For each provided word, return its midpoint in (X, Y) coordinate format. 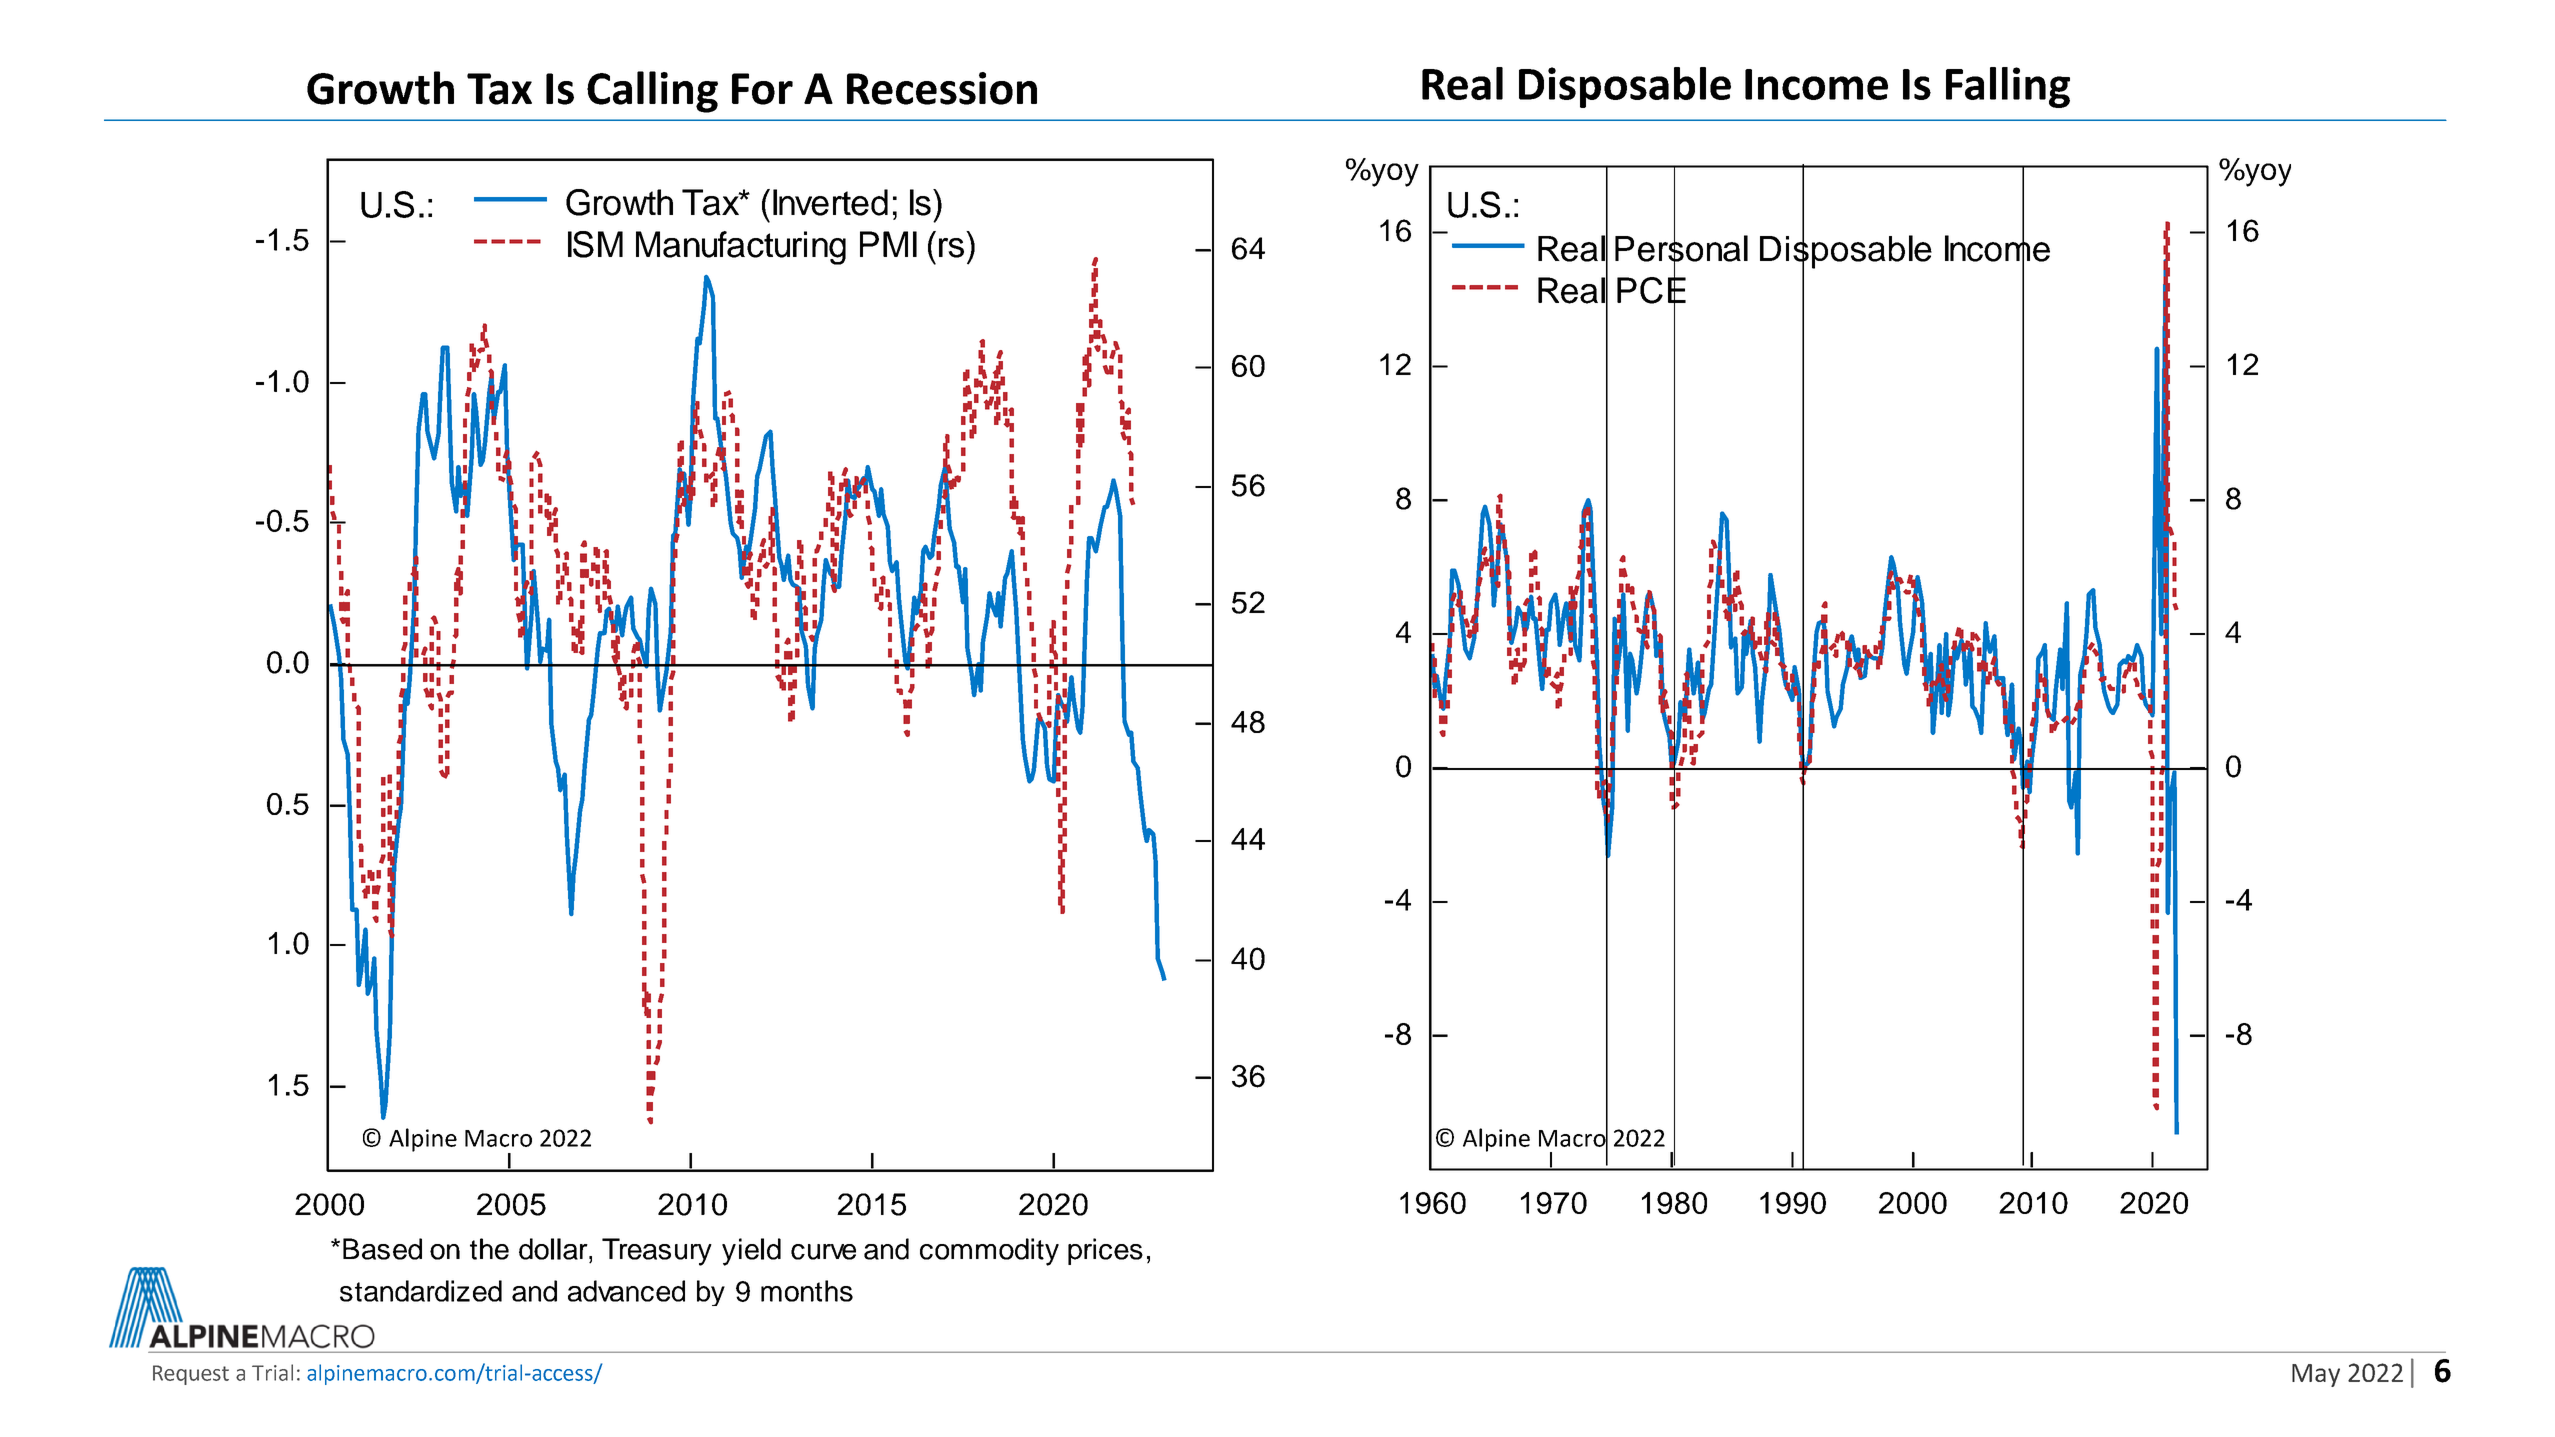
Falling (2008, 87)
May (2316, 1375)
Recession (942, 88)
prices (1105, 1251)
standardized (421, 1291)
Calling (652, 92)
